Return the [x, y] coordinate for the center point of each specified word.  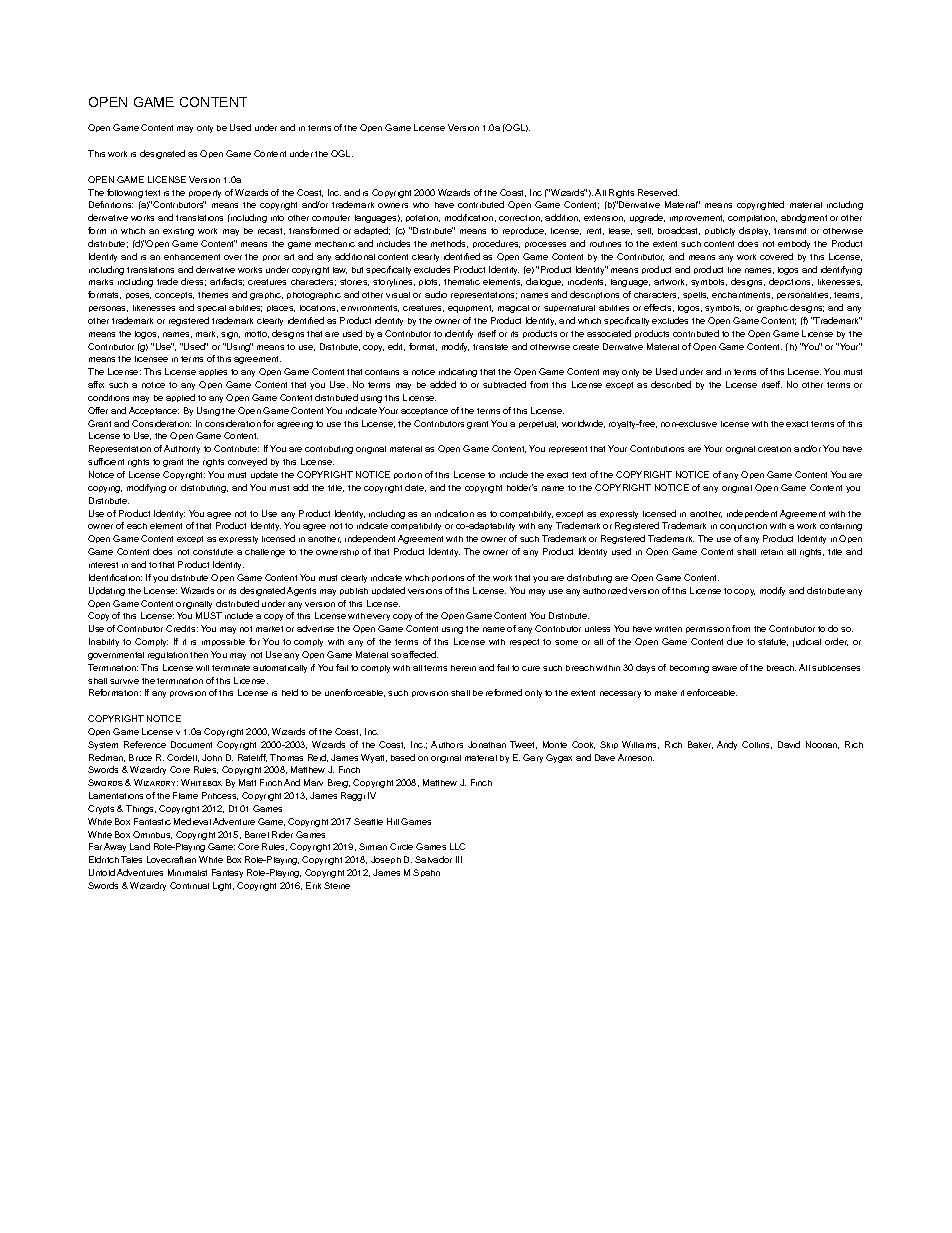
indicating [458, 372]
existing [178, 232]
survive [124, 681]
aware [724, 668]
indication [454, 513]
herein [463, 668]
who [421, 205]
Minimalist [187, 872]
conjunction [743, 527]
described [671, 384]
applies [213, 372]
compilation [752, 218]
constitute [213, 552]
